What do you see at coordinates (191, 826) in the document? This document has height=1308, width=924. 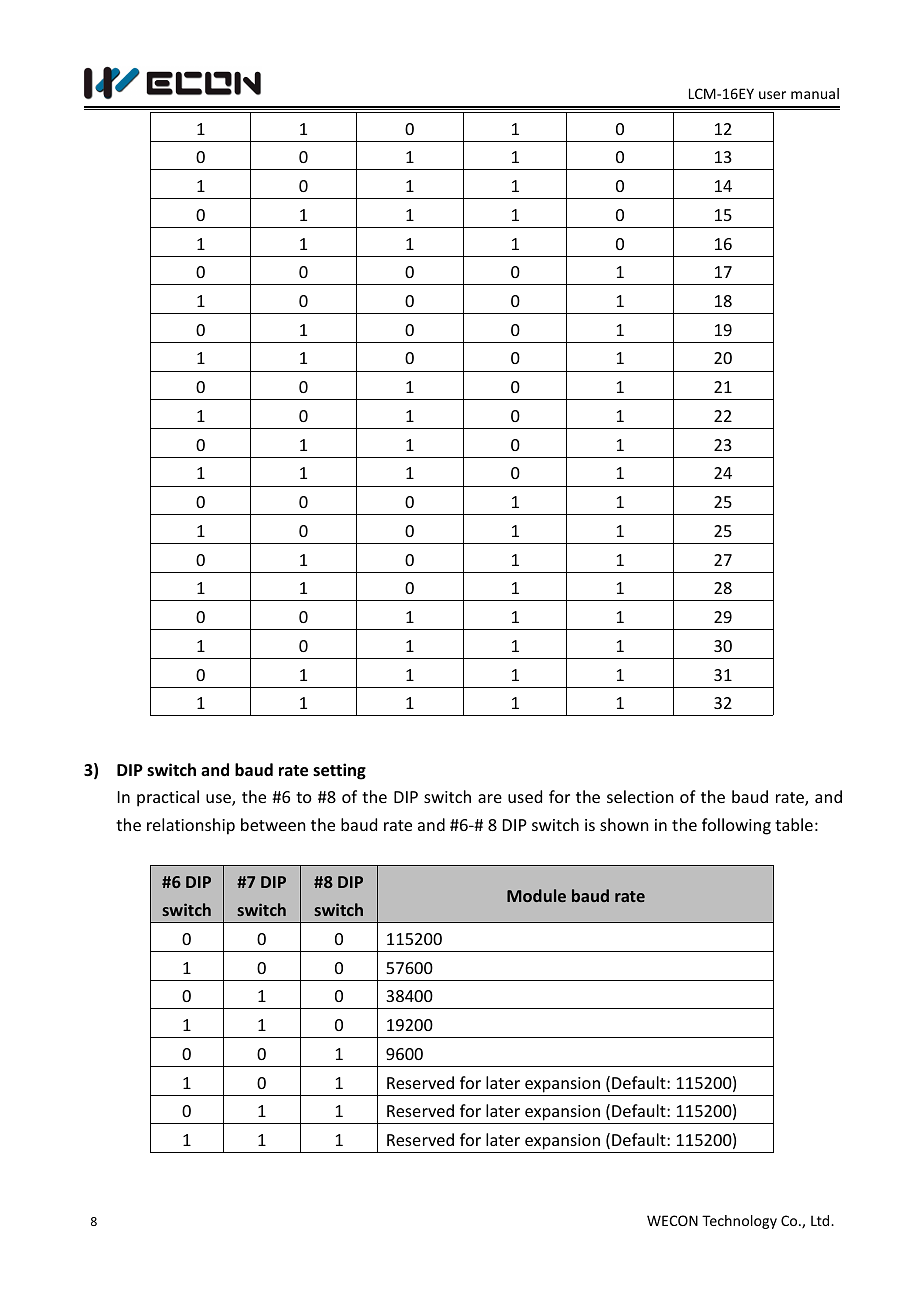 I see `relationship` at bounding box center [191, 826].
